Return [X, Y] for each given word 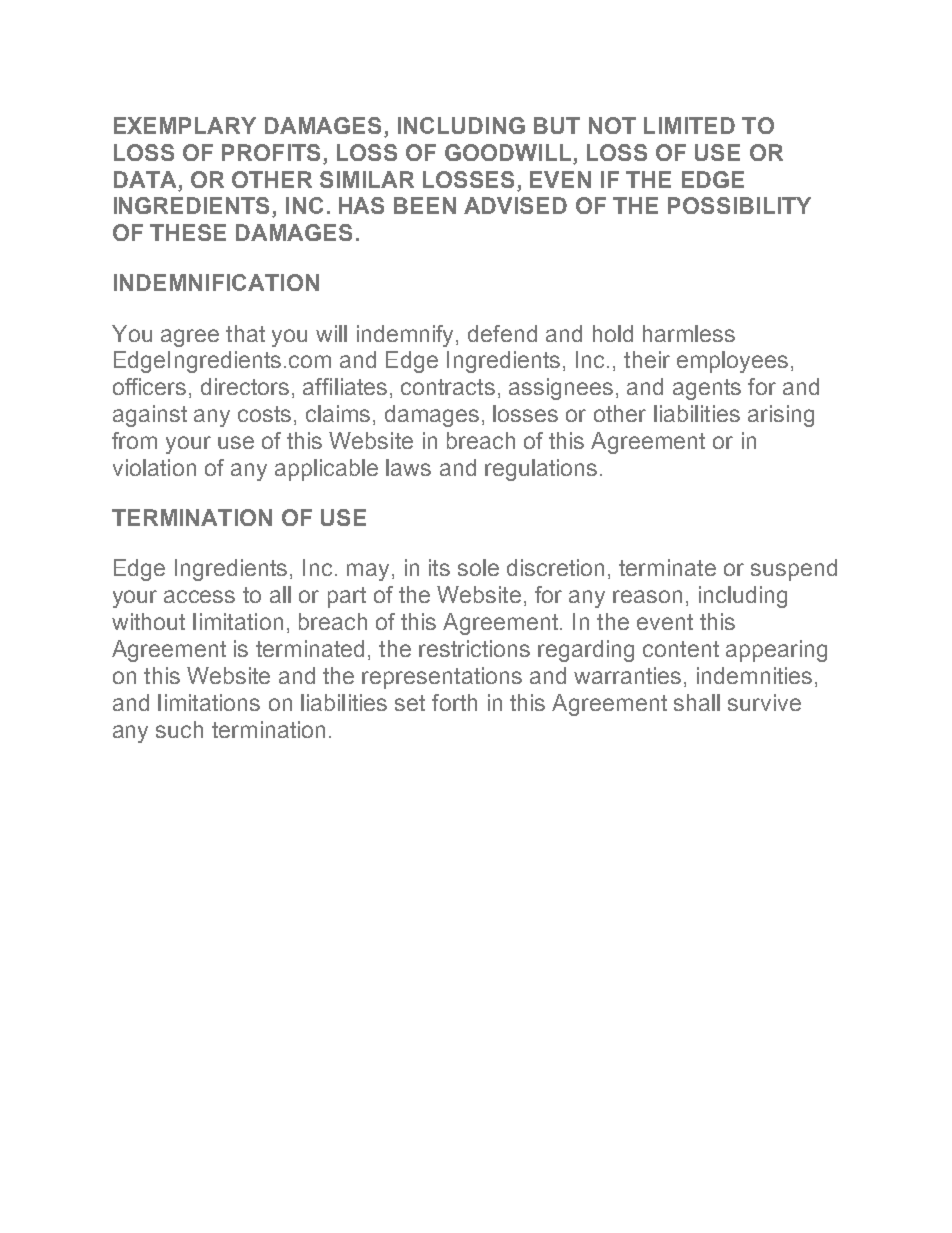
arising [781, 416]
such [179, 729]
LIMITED [689, 125]
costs [264, 414]
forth [454, 702]
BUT [557, 125]
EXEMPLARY [185, 125]
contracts [448, 387]
